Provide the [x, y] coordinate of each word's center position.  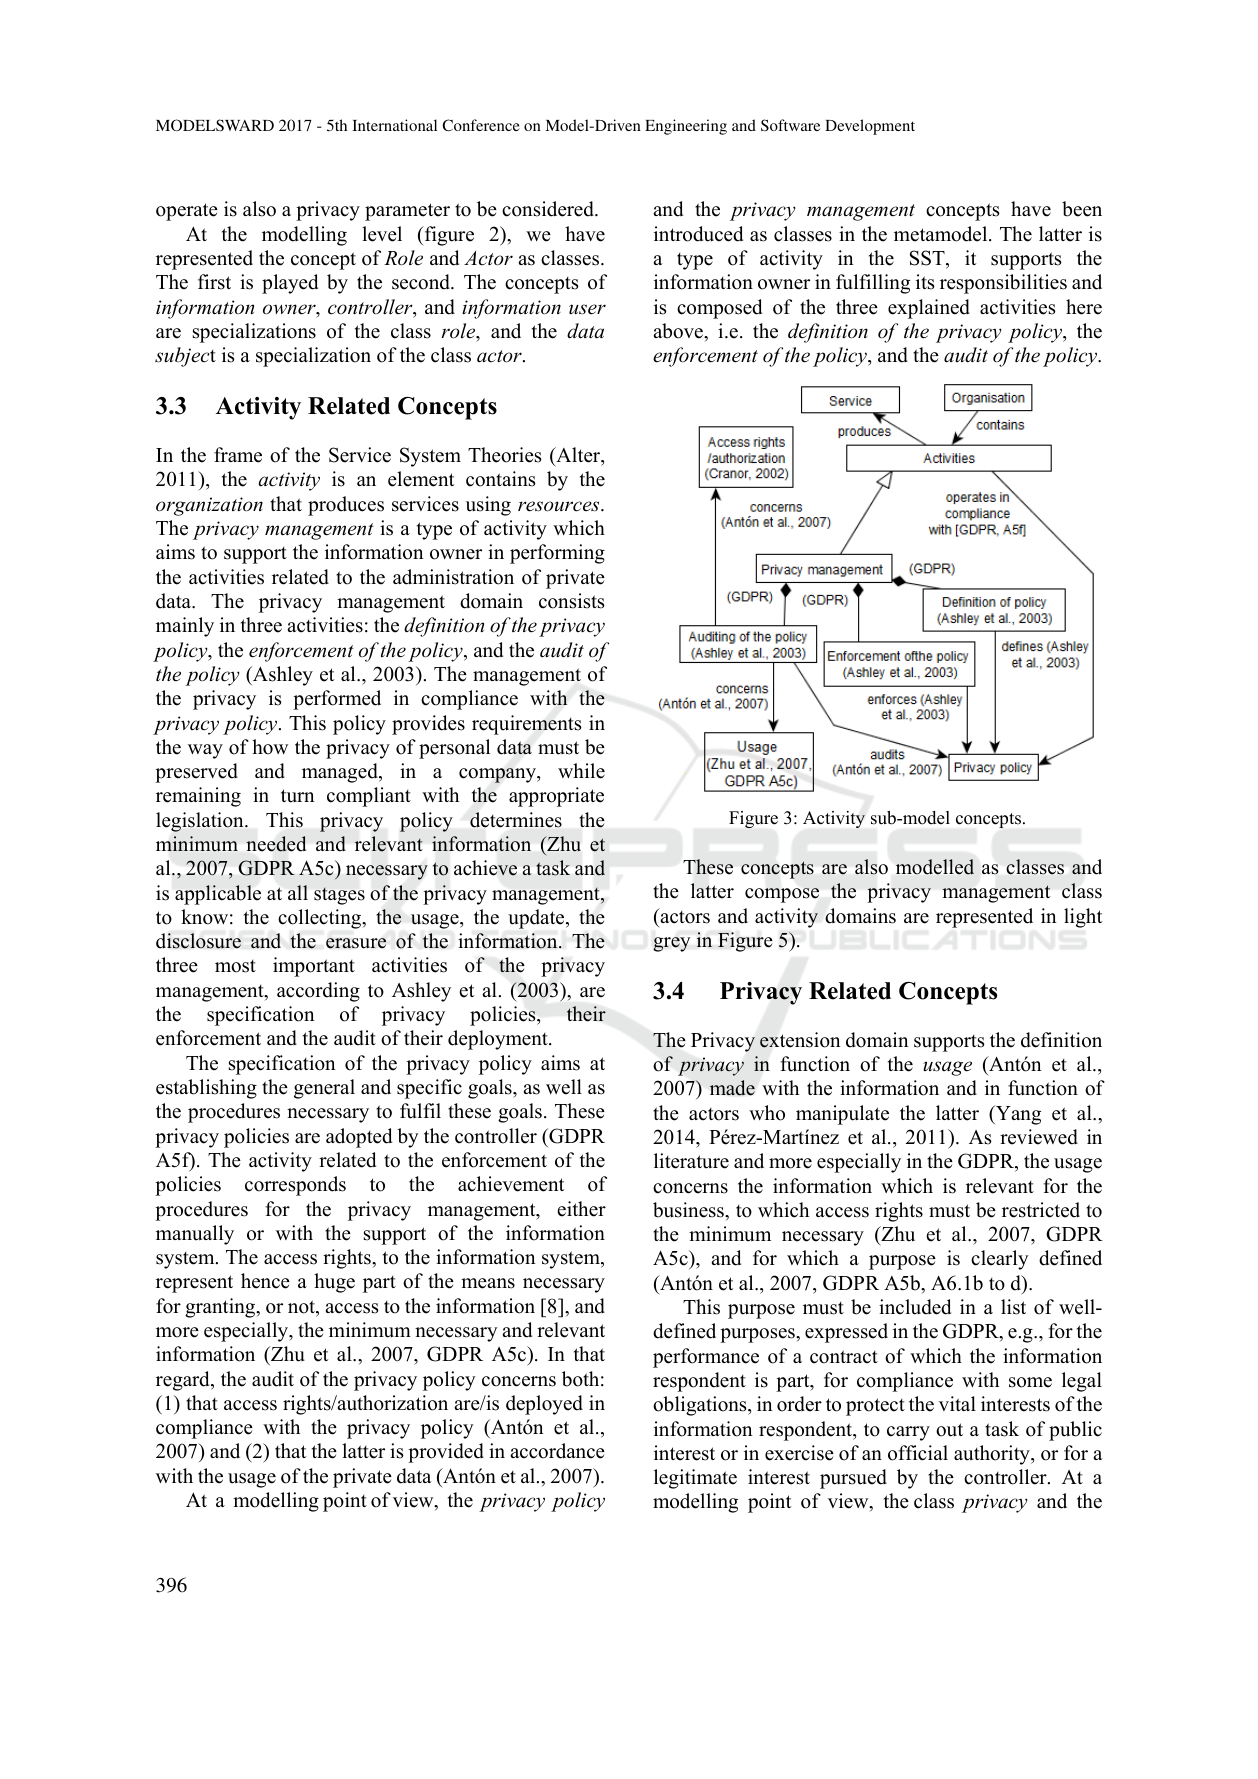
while [581, 771]
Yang [1017, 1115]
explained [929, 309]
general [324, 1089]
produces [346, 506]
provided [446, 1453]
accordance [557, 1451]
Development [870, 127]
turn [298, 796]
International [394, 125]
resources [560, 506]
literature [691, 1161]
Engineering [686, 127]
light [1083, 918]
